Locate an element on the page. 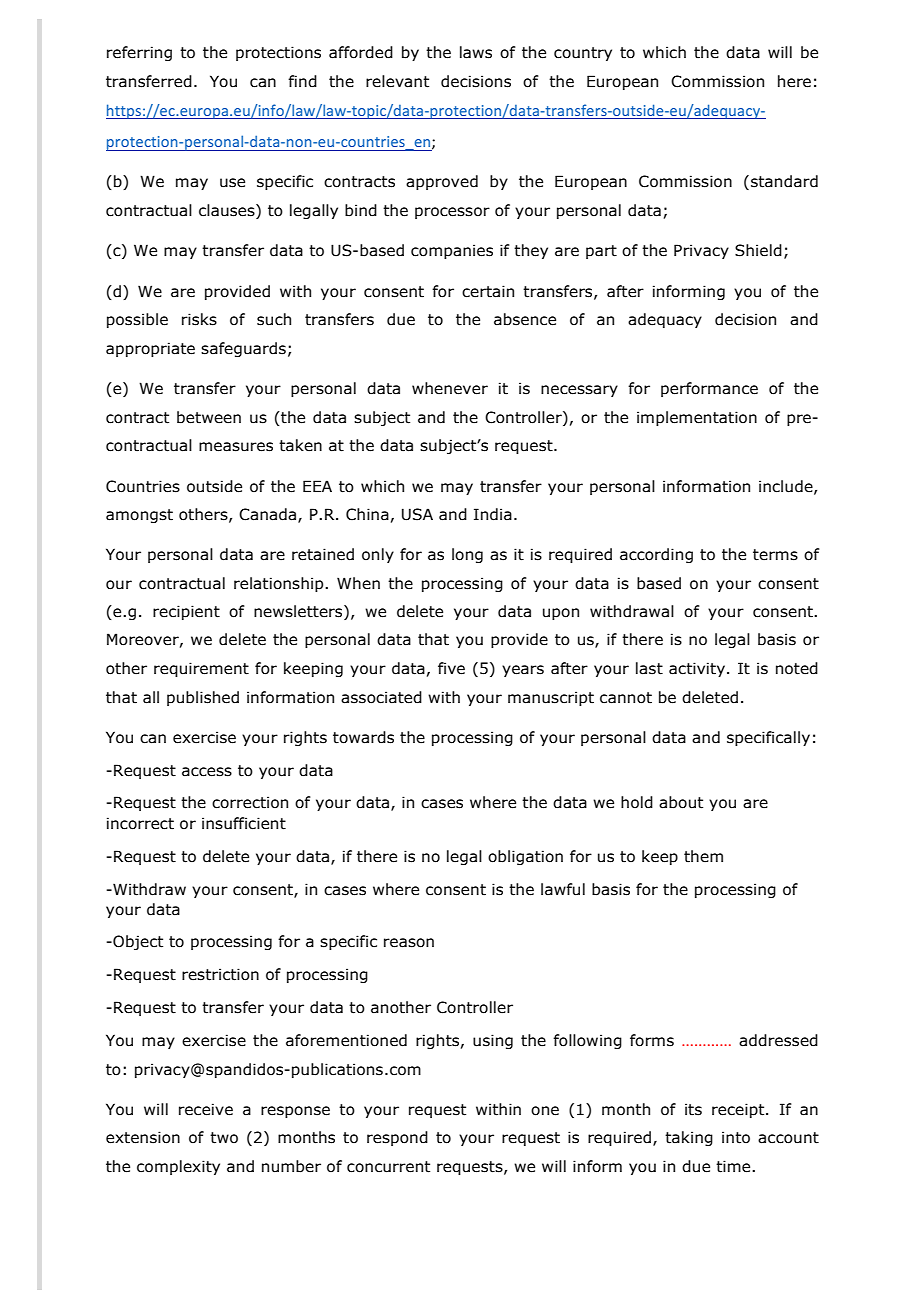  reason is located at coordinates (409, 943).
